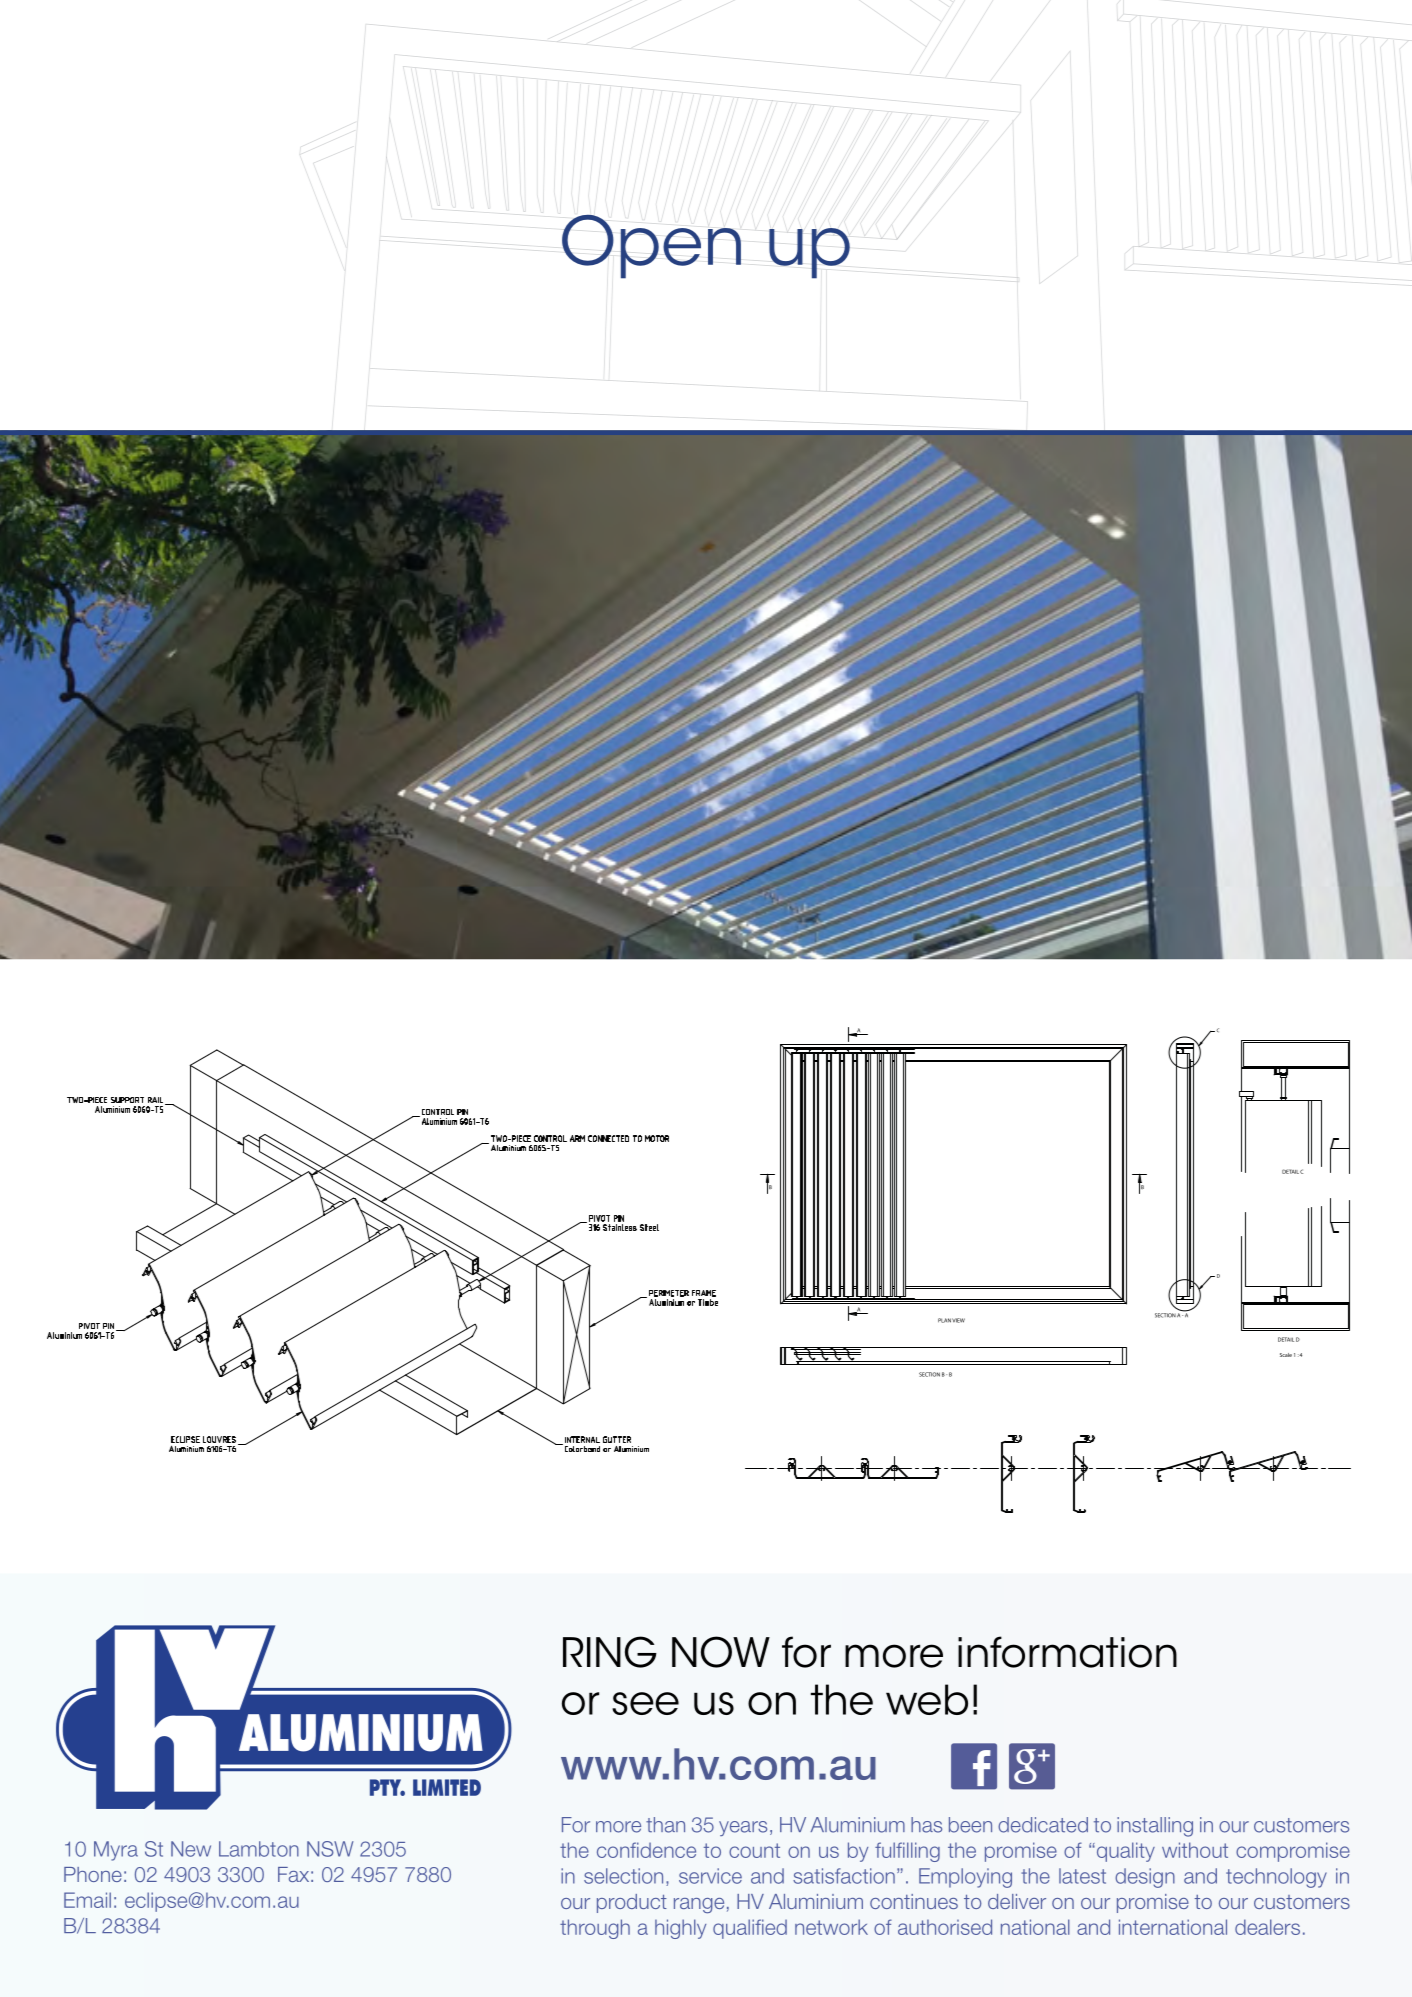  I want to click on RING, so click(610, 1652).
